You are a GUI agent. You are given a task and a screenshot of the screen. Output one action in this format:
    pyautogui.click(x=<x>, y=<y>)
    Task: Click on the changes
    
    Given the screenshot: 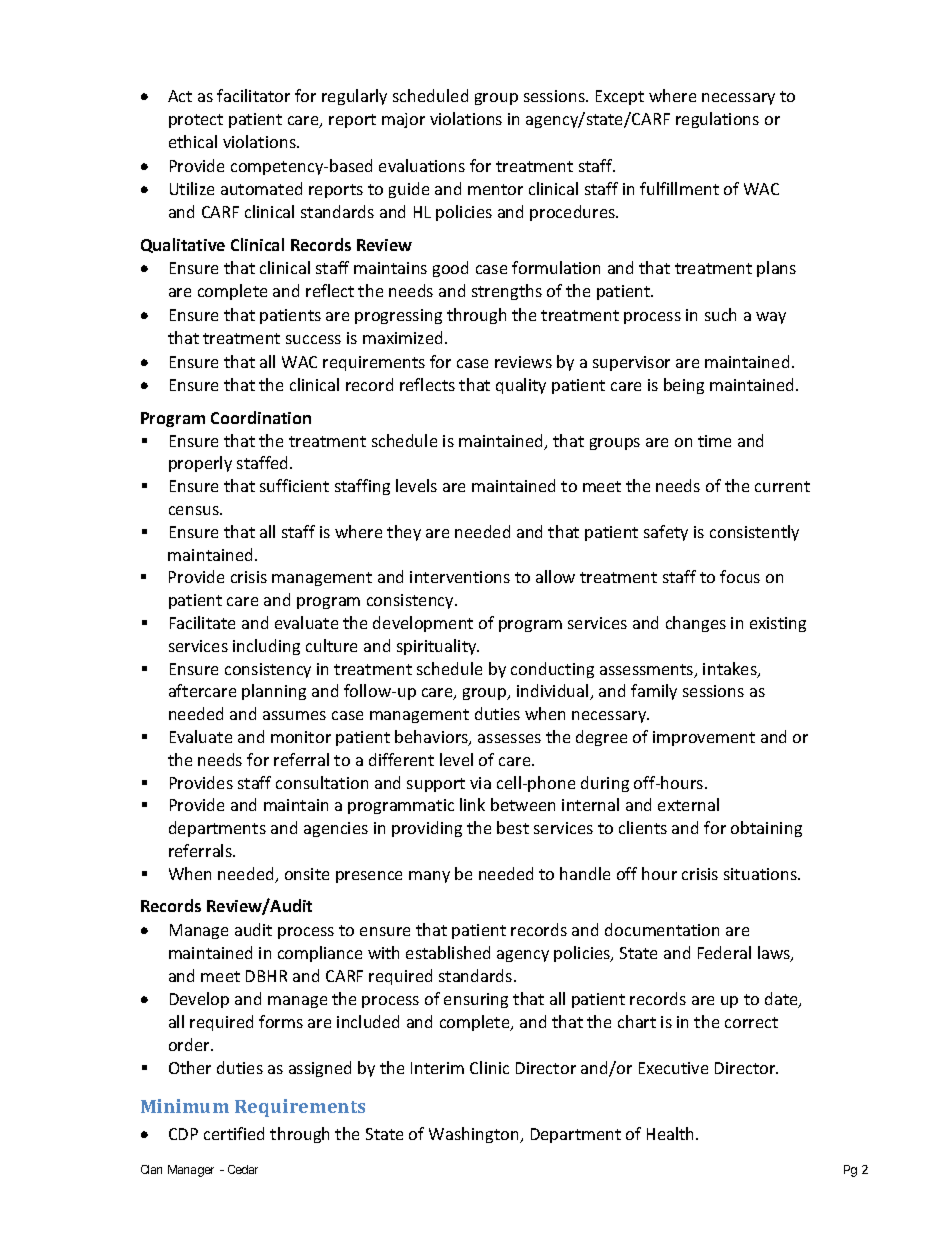 What is the action you would take?
    pyautogui.click(x=696, y=624)
